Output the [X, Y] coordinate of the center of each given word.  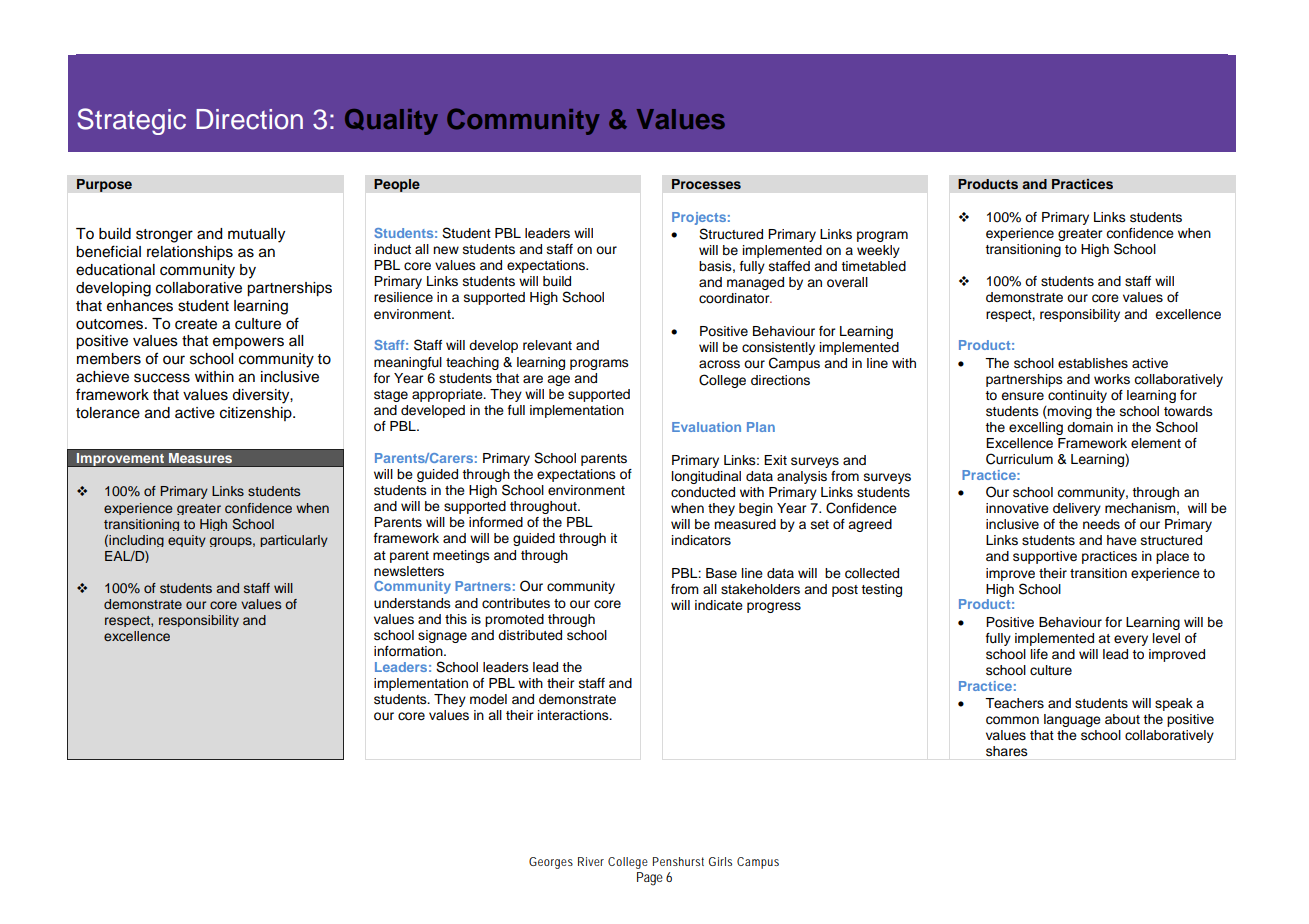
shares [1007, 751]
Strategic [131, 121]
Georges [551, 863]
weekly [878, 251]
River [591, 861]
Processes [706, 184]
